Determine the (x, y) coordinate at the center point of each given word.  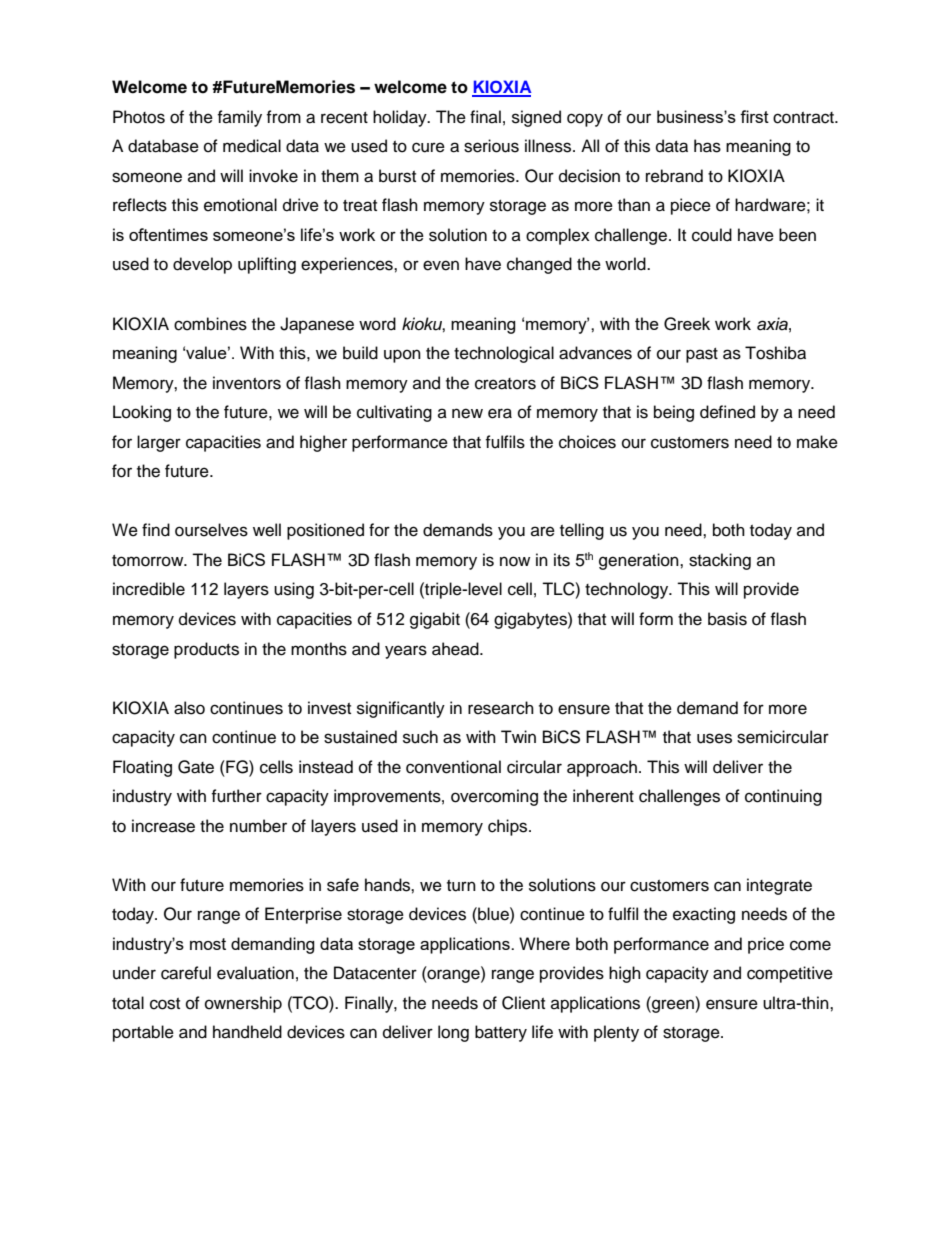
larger (159, 443)
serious (491, 146)
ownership (243, 1004)
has (707, 146)
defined (727, 412)
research (501, 708)
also (189, 708)
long (453, 1033)
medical (252, 146)
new (467, 413)
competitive (790, 974)
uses (714, 738)
